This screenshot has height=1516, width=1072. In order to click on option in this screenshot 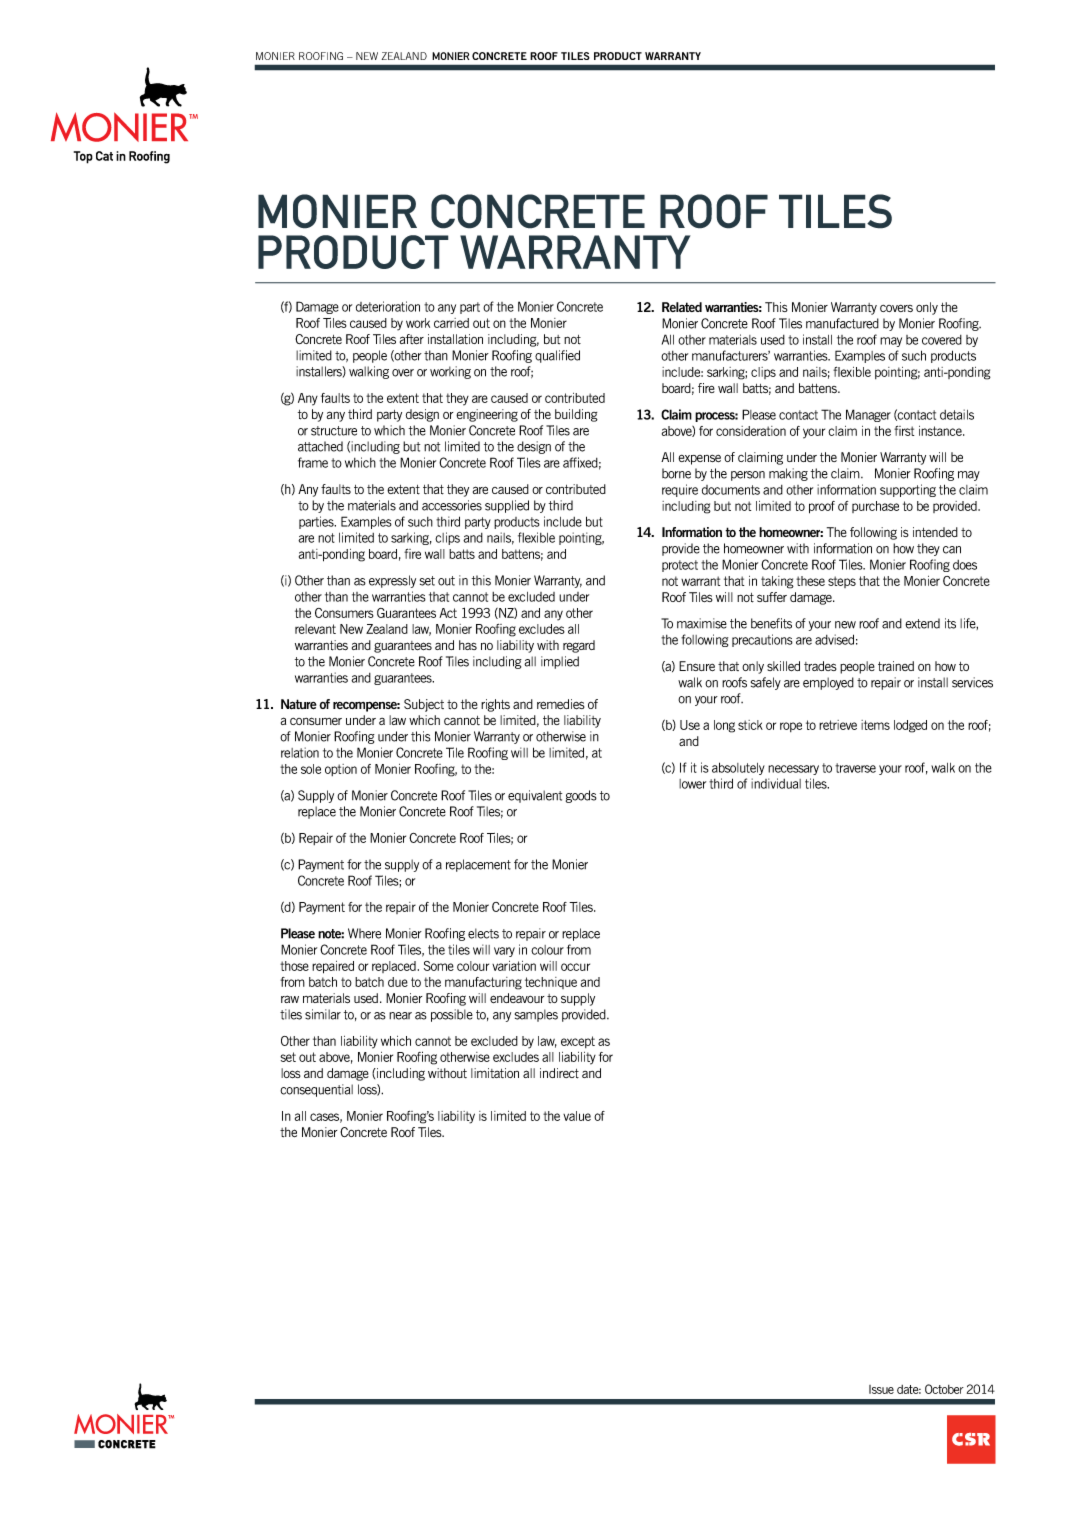, I will do `click(341, 770)`.
